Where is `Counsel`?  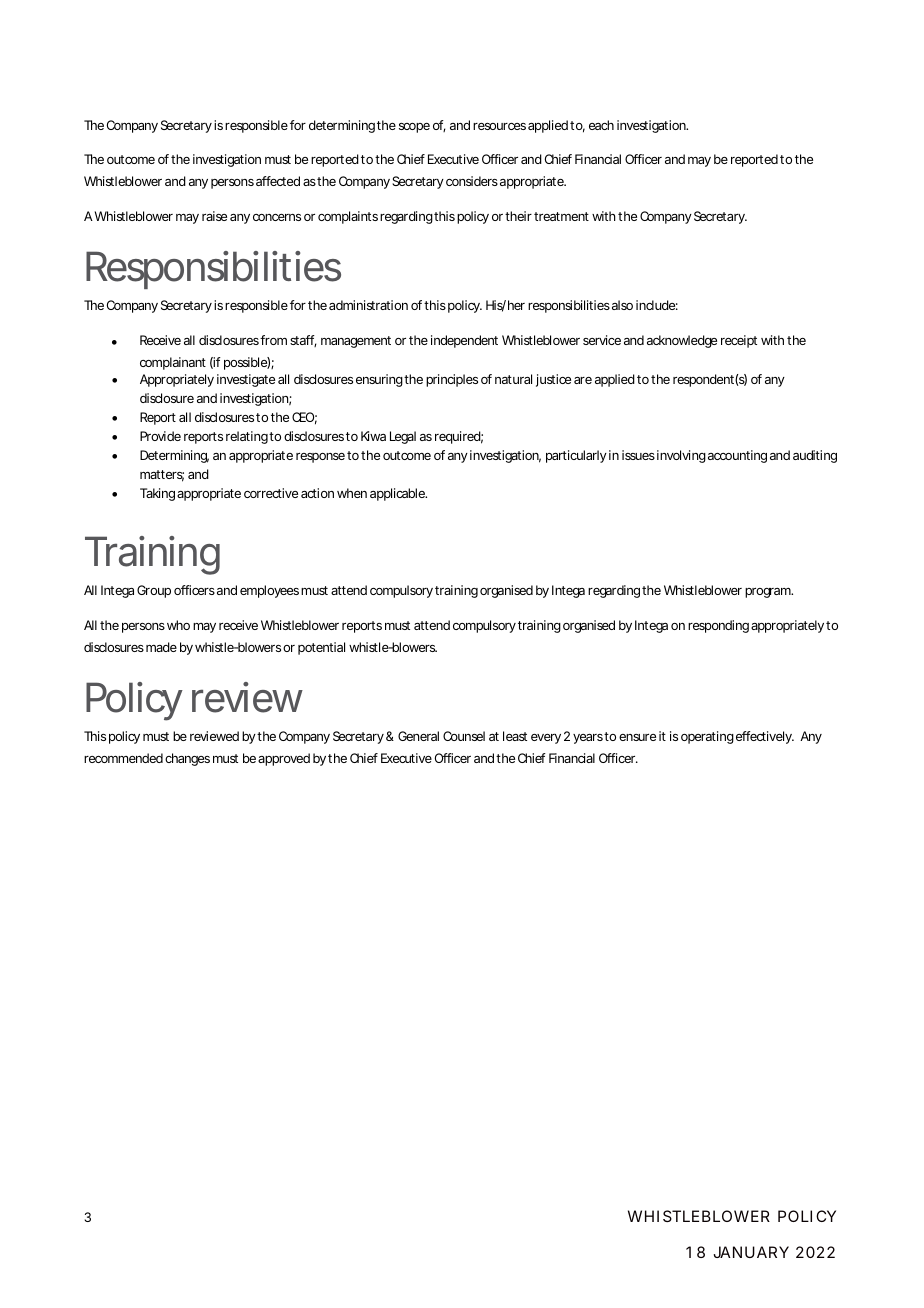
Counsel is located at coordinates (464, 736).
